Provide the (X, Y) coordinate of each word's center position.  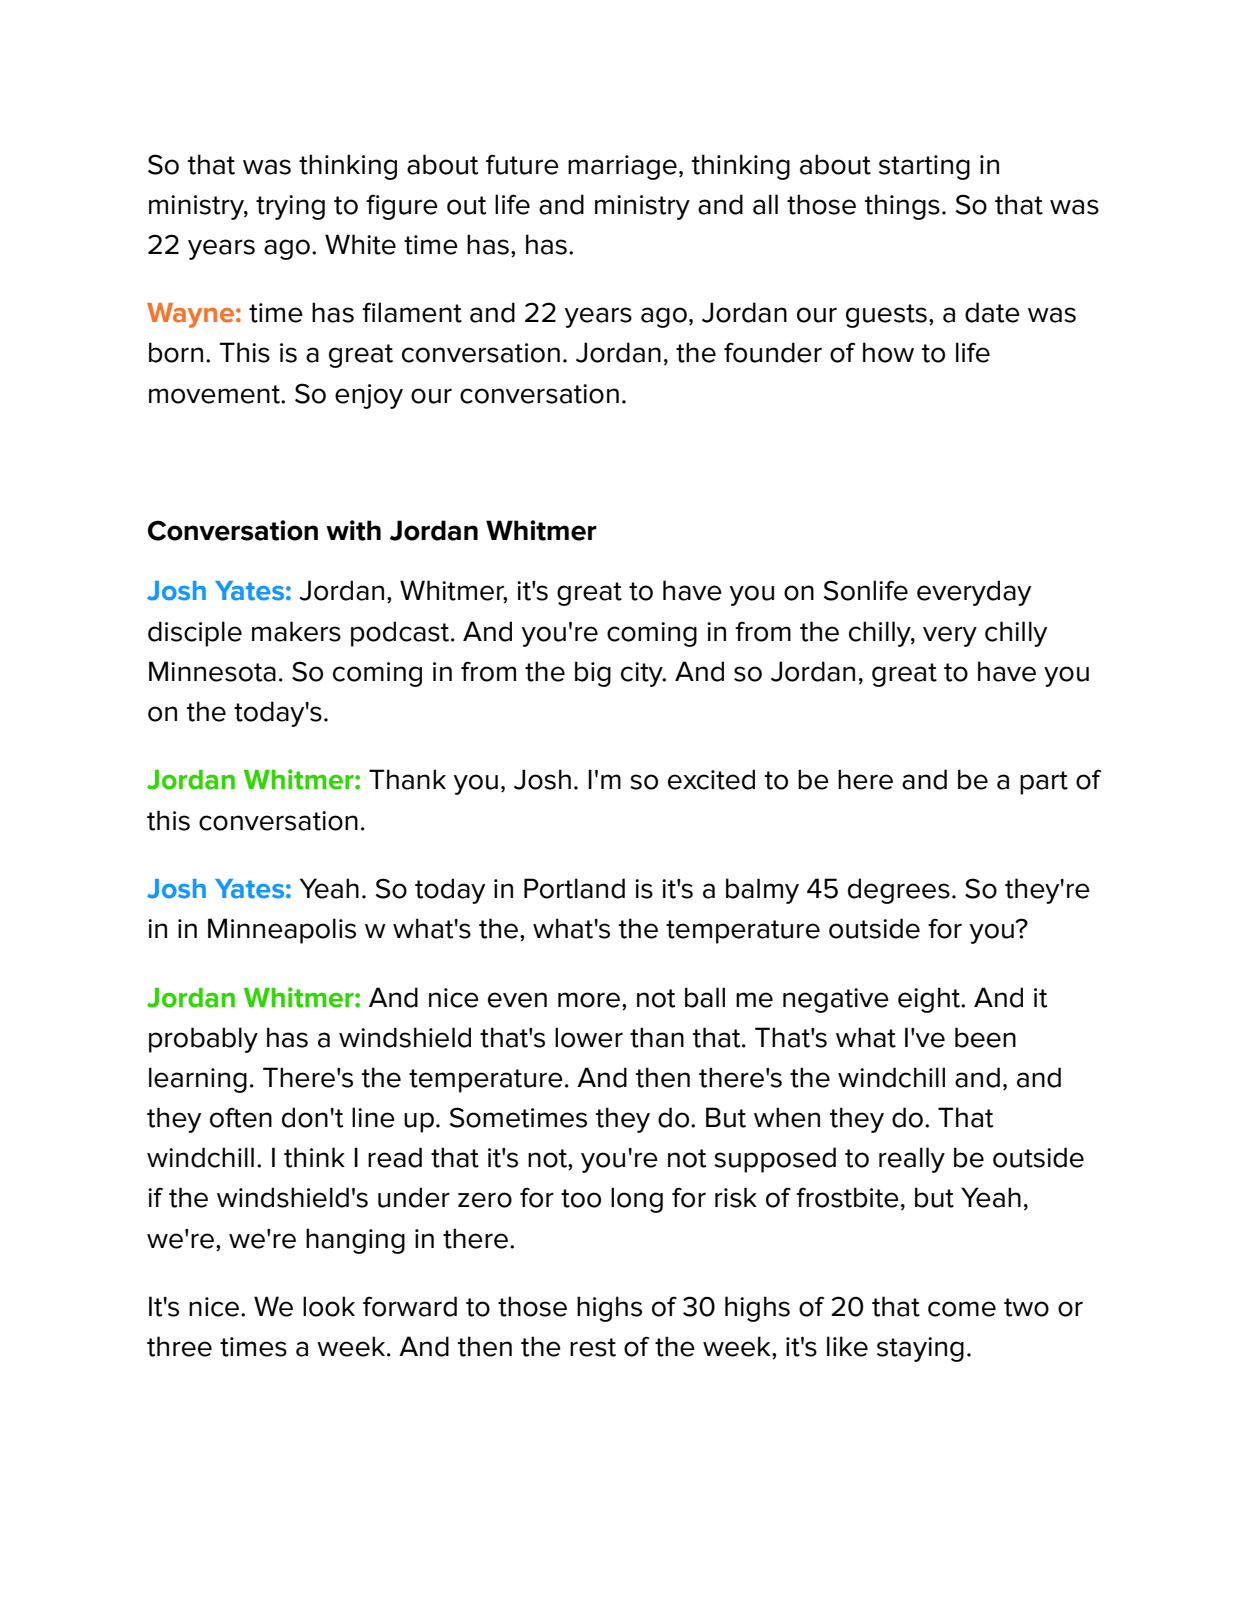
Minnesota (212, 671)
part (1044, 783)
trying (290, 207)
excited (711, 779)
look (329, 1306)
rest (593, 1347)
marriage (622, 167)
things (902, 207)
